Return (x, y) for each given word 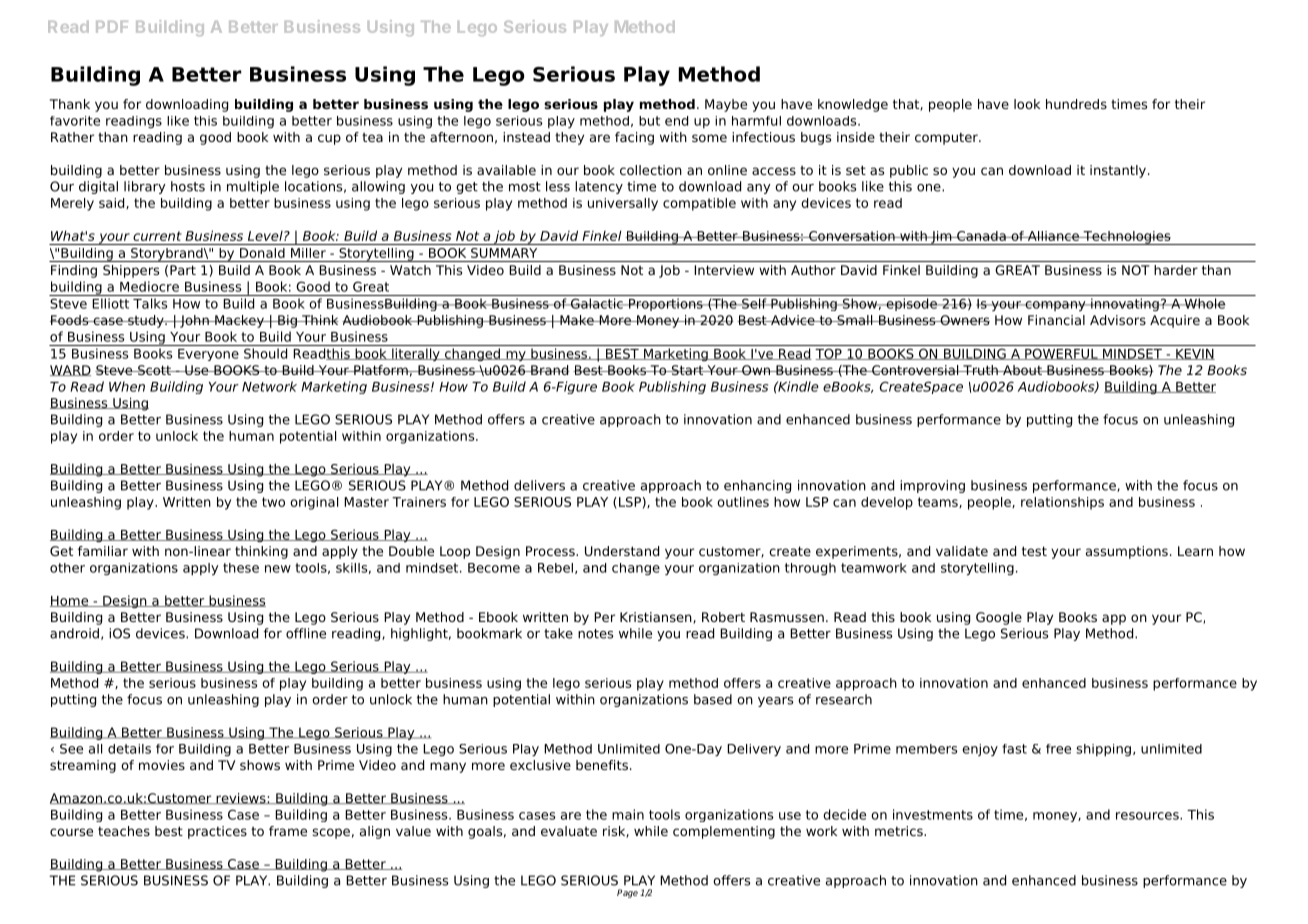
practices (217, 832)
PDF (112, 27)
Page (627, 893)
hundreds (1076, 104)
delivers (539, 485)
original (314, 503)
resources (1148, 816)
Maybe (726, 105)
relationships (1062, 503)
